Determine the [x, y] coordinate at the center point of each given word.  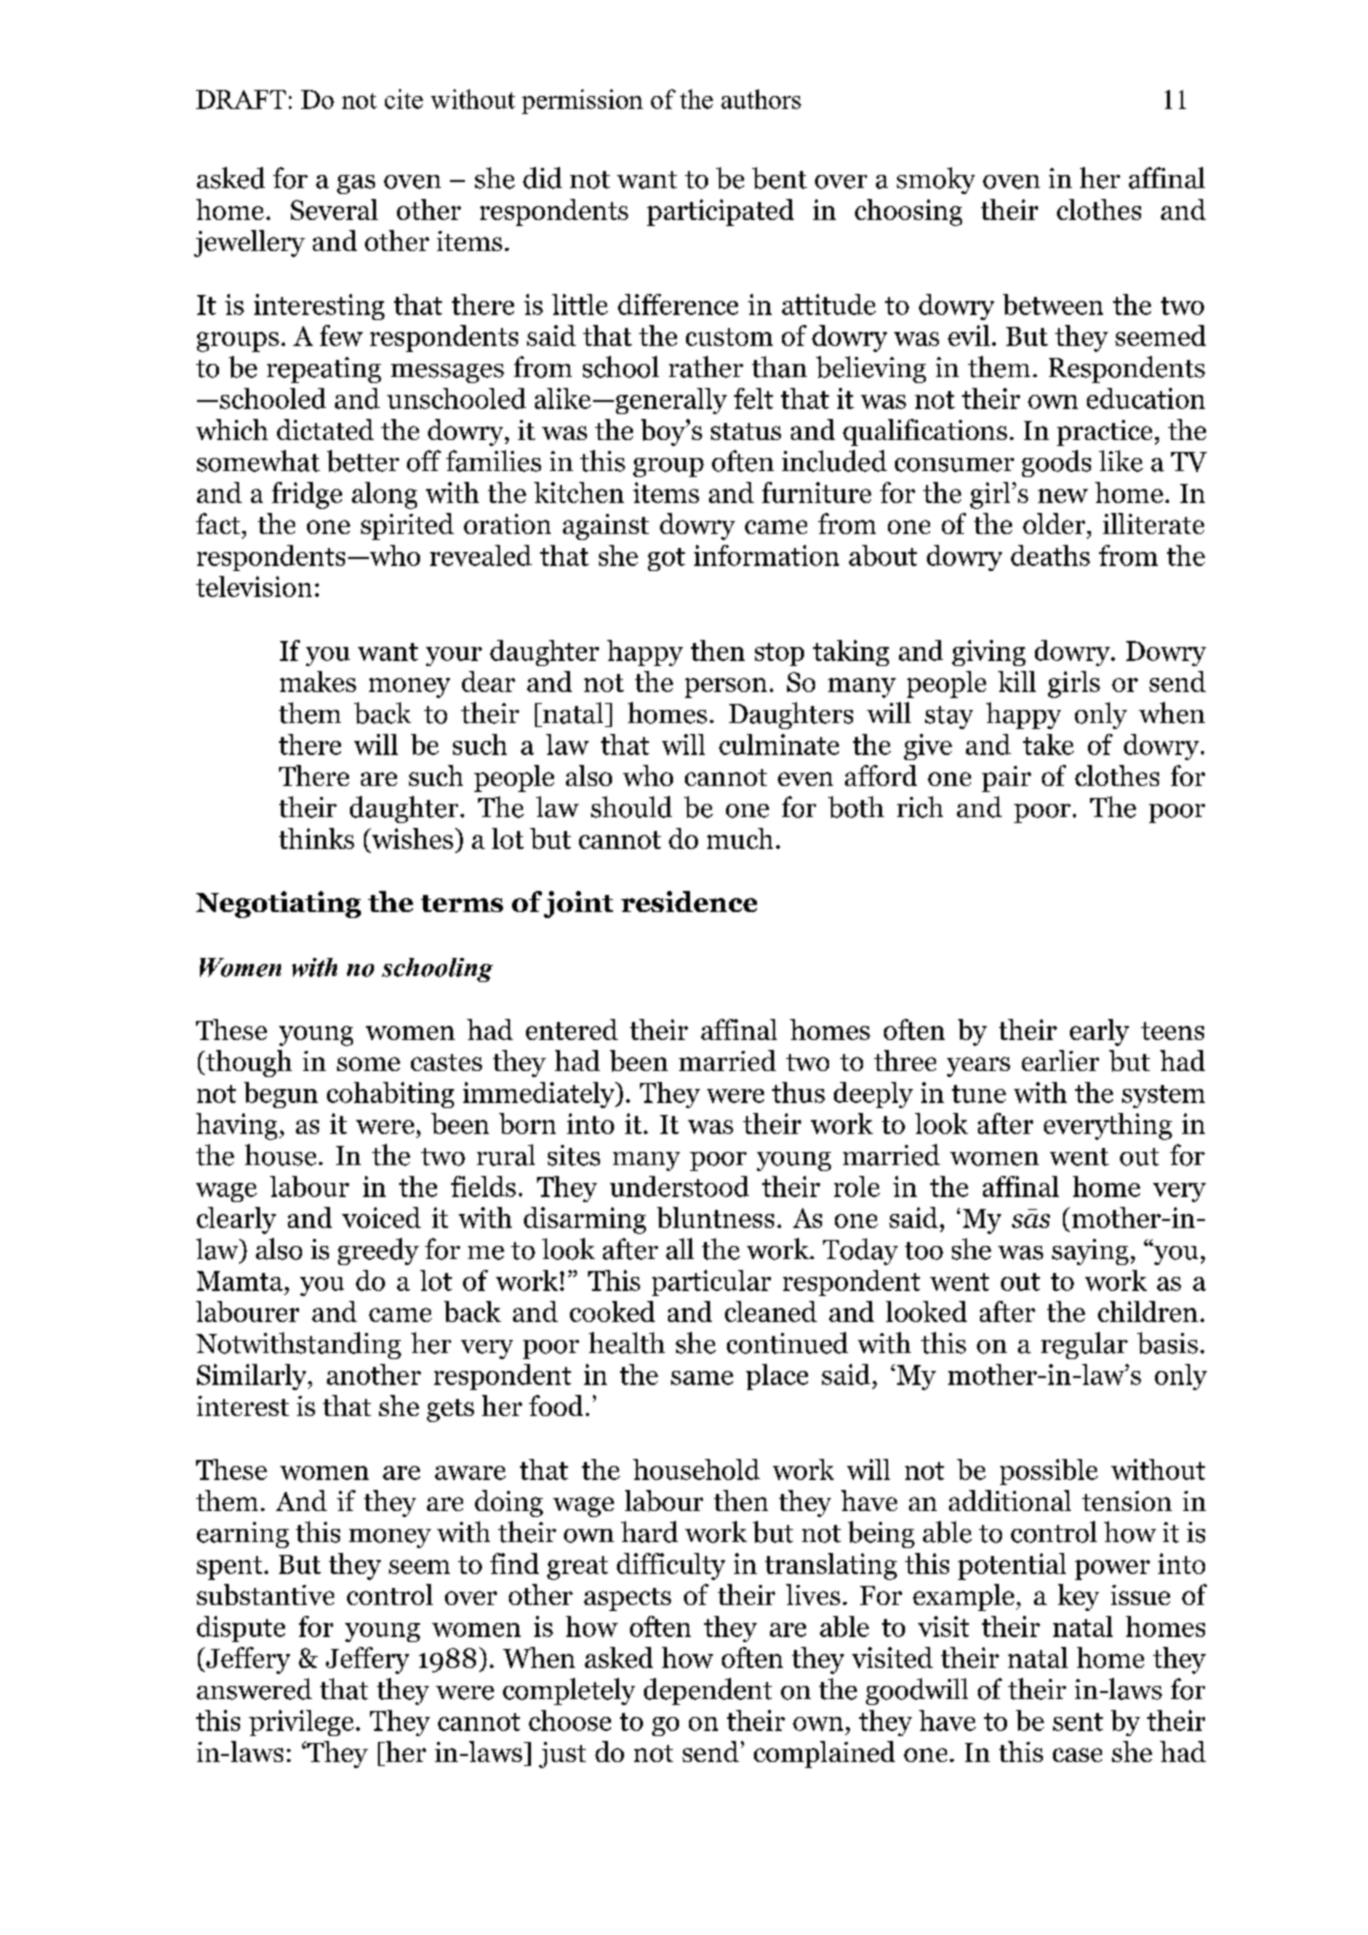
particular [711, 1283]
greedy [378, 1251]
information [766, 555]
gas [356, 184]
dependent [708, 1691]
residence [689, 901]
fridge [307, 495]
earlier [1060, 1060]
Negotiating [278, 904]
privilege [301, 1723]
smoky [936, 180]
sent [1078, 1722]
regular [1084, 1345]
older [1055, 523]
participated [720, 212]
